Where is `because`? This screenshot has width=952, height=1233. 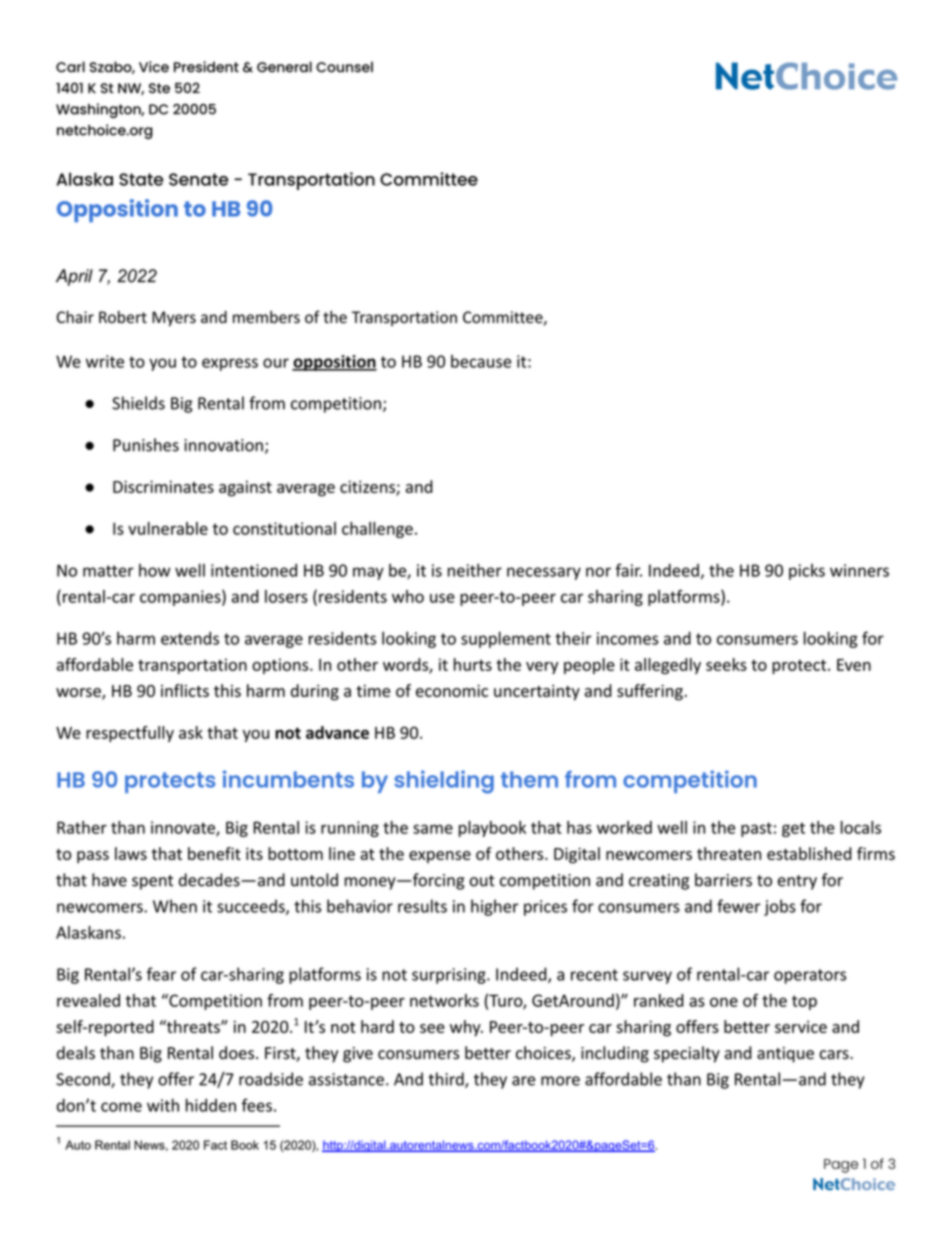
because is located at coordinates (481, 361).
